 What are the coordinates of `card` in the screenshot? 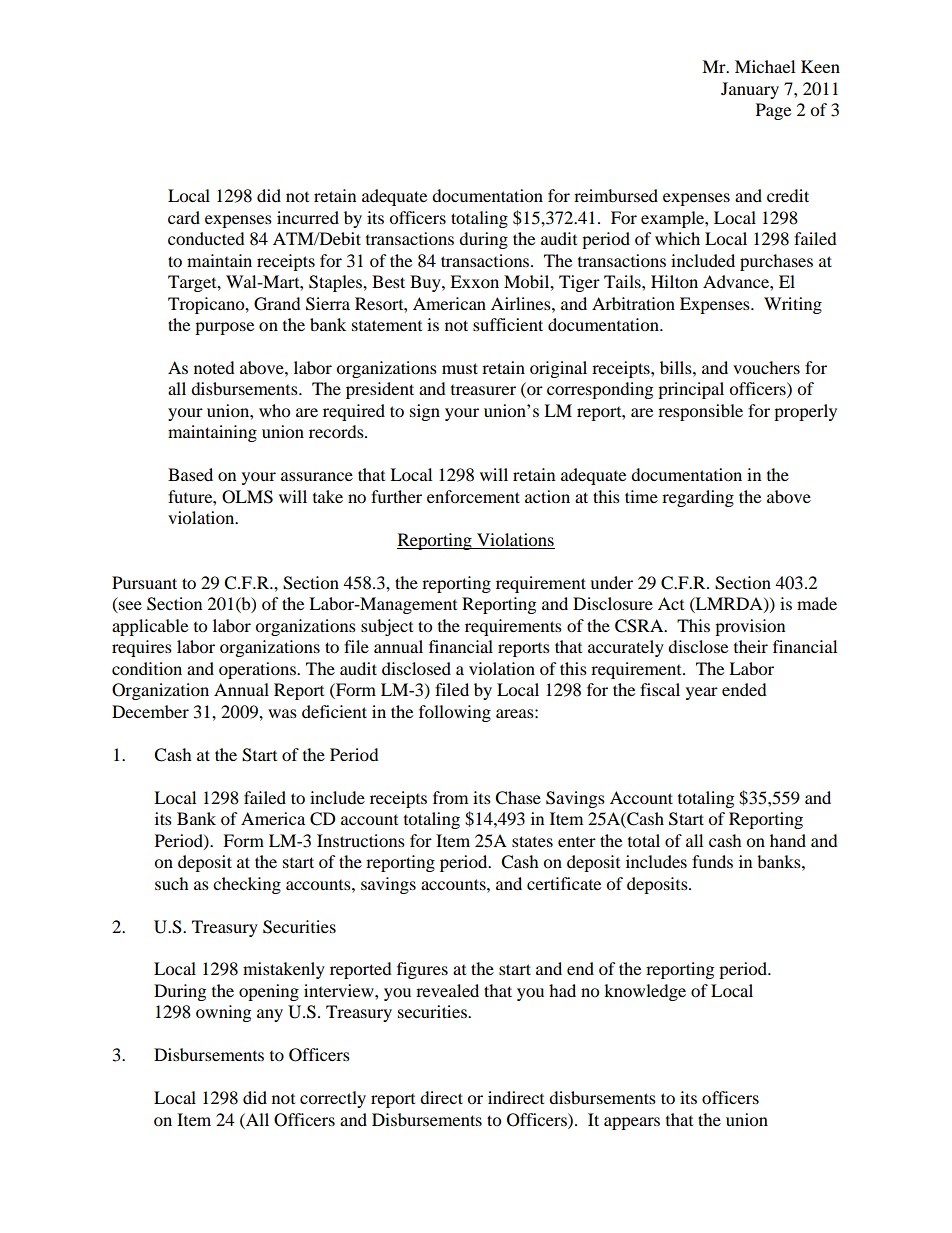 It's located at (184, 217).
